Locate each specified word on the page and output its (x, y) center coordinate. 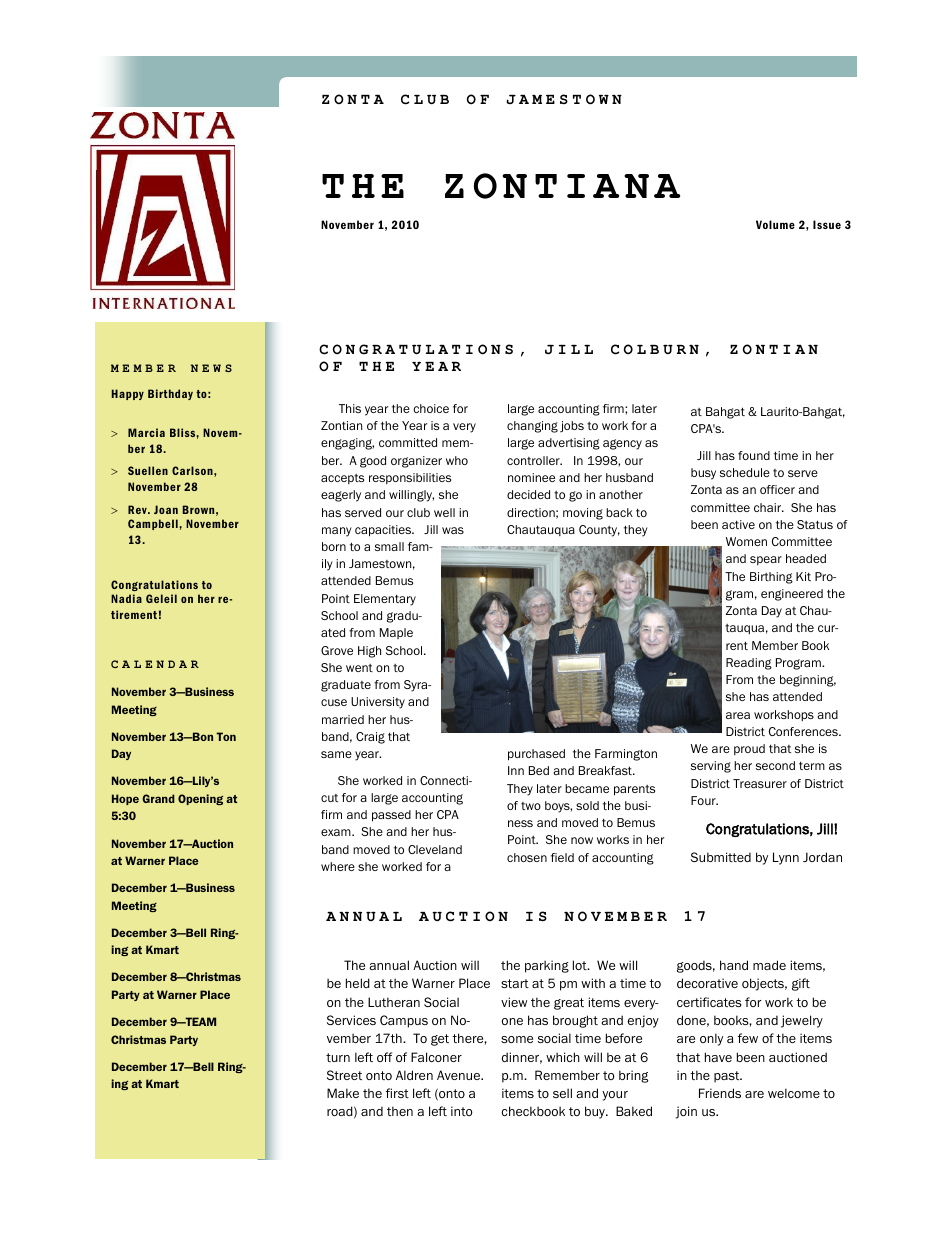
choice (431, 408)
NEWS (211, 368)
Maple (396, 633)
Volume (775, 224)
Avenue (460, 1075)
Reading (749, 664)
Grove (337, 650)
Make (343, 1093)
